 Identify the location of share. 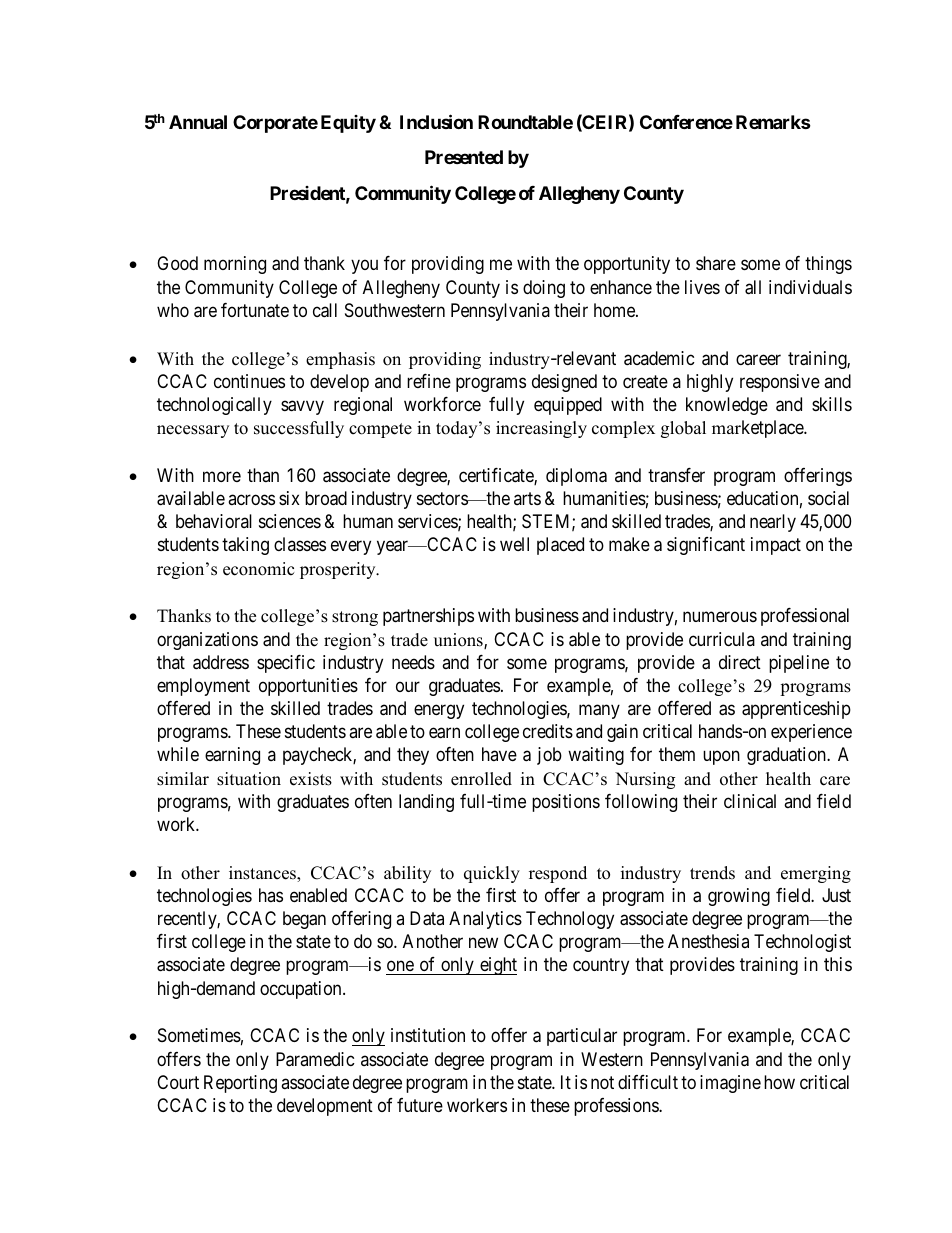
(716, 263).
